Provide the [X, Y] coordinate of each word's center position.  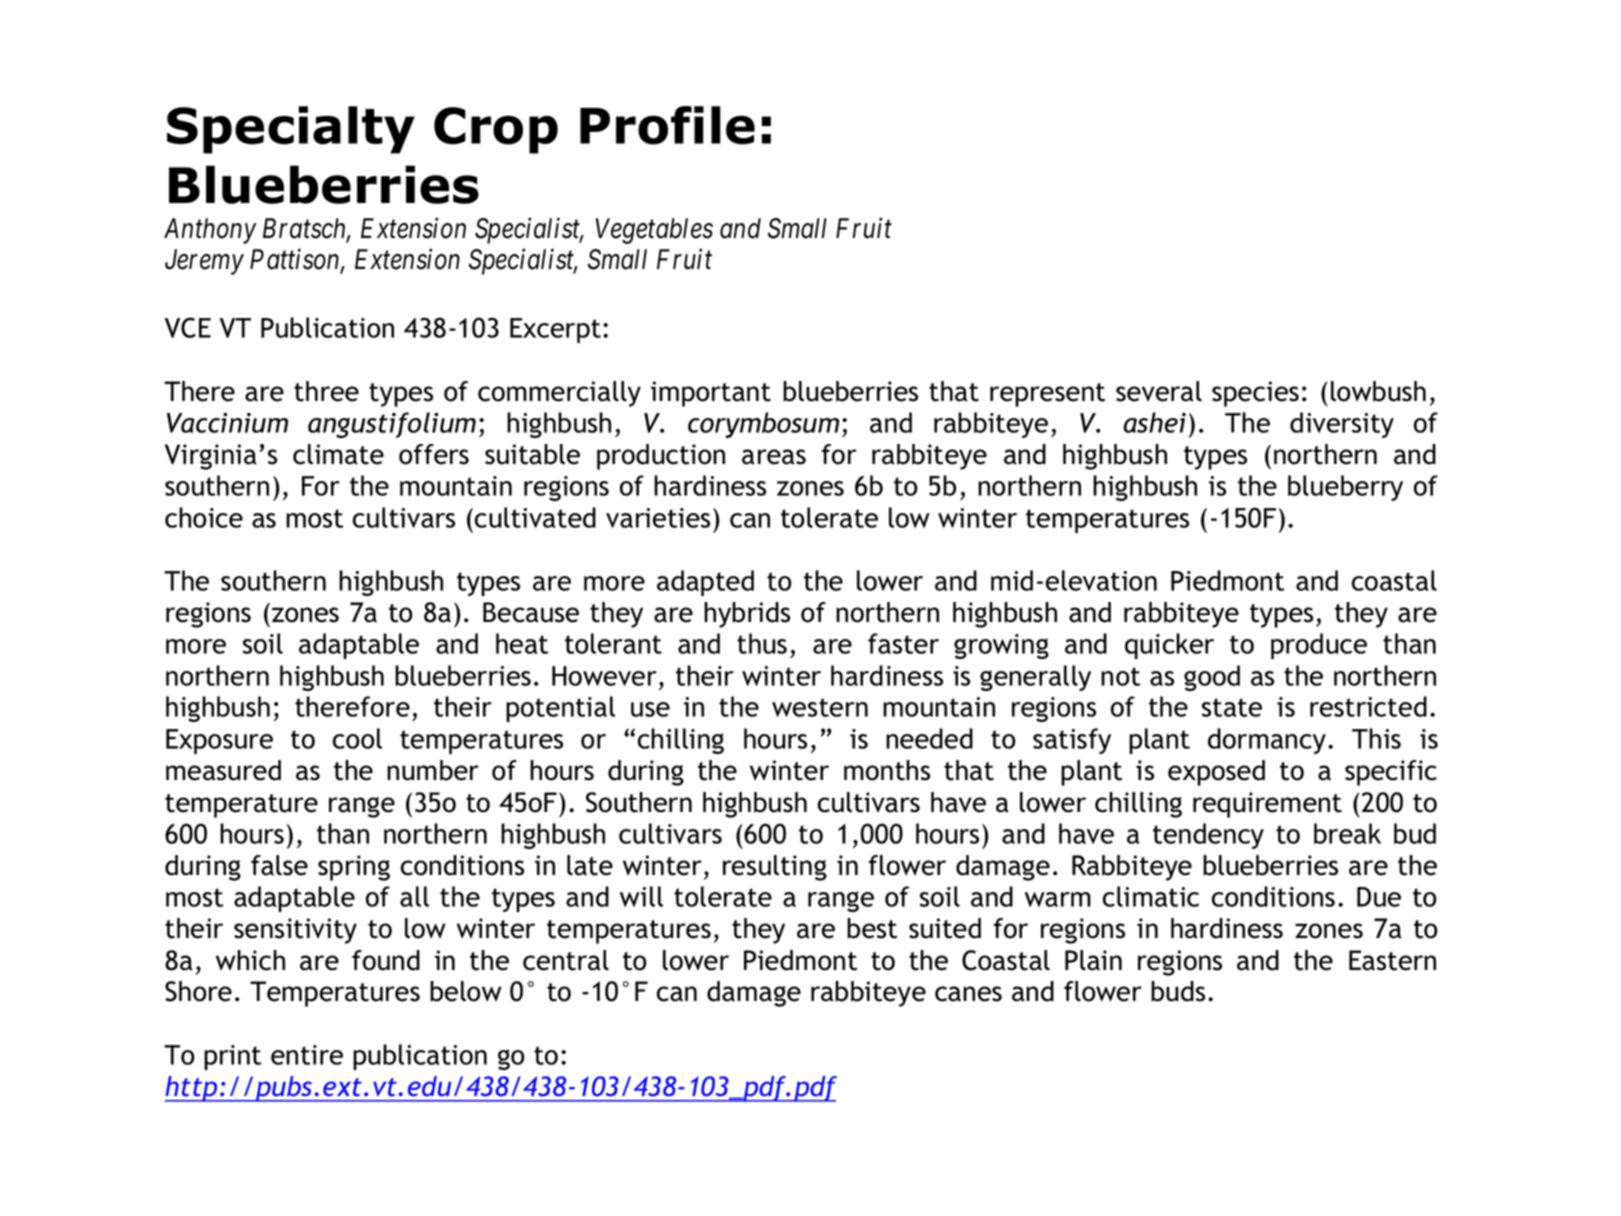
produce [1319, 646]
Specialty [291, 130]
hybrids [747, 615]
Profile [667, 125]
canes [968, 994]
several [1159, 391]
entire [307, 1055]
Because [531, 612]
